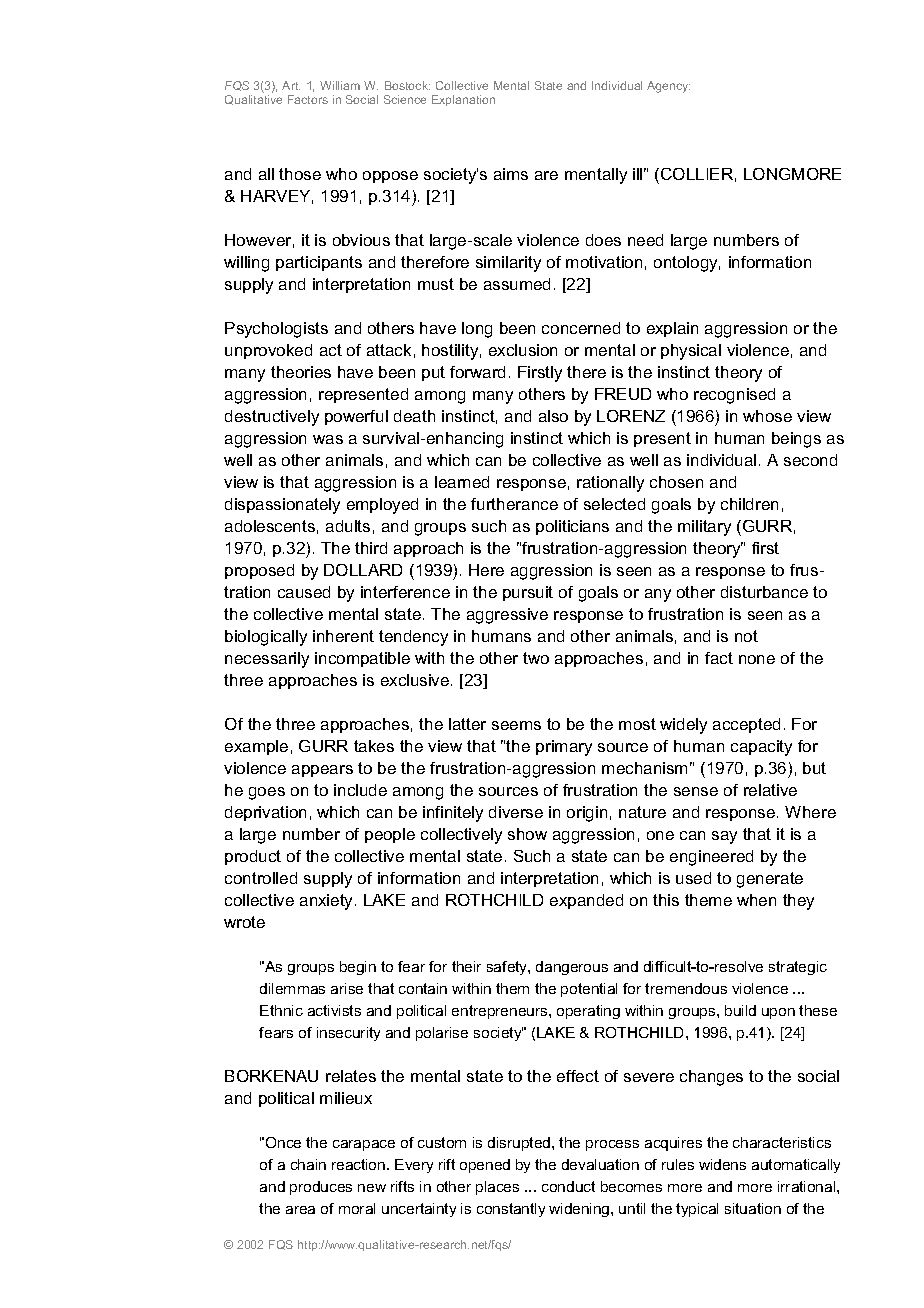  What do you see at coordinates (756, 900) in the document?
I see `when` at bounding box center [756, 900].
